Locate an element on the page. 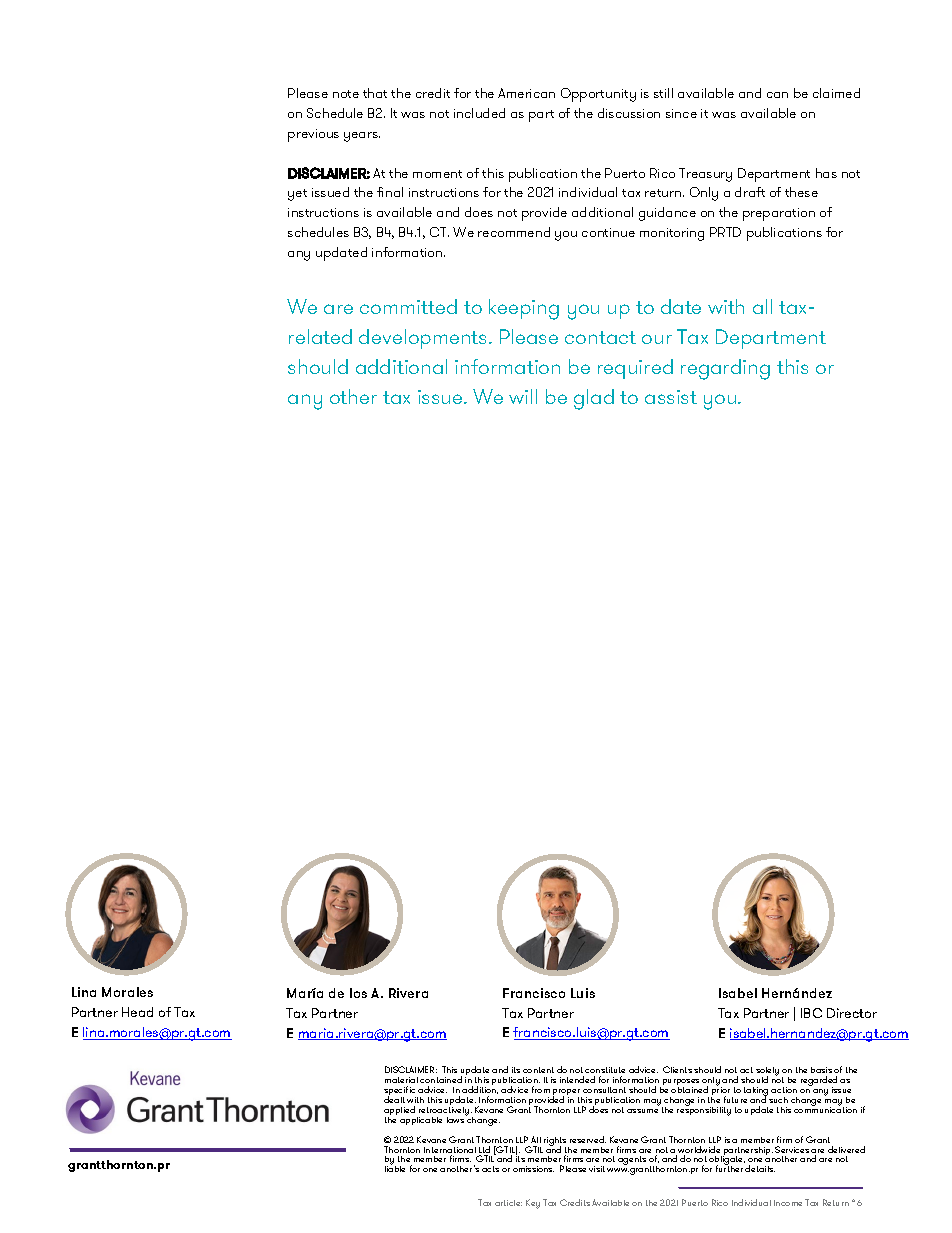 This image has height=1233, width=952. will is located at coordinates (523, 396).
